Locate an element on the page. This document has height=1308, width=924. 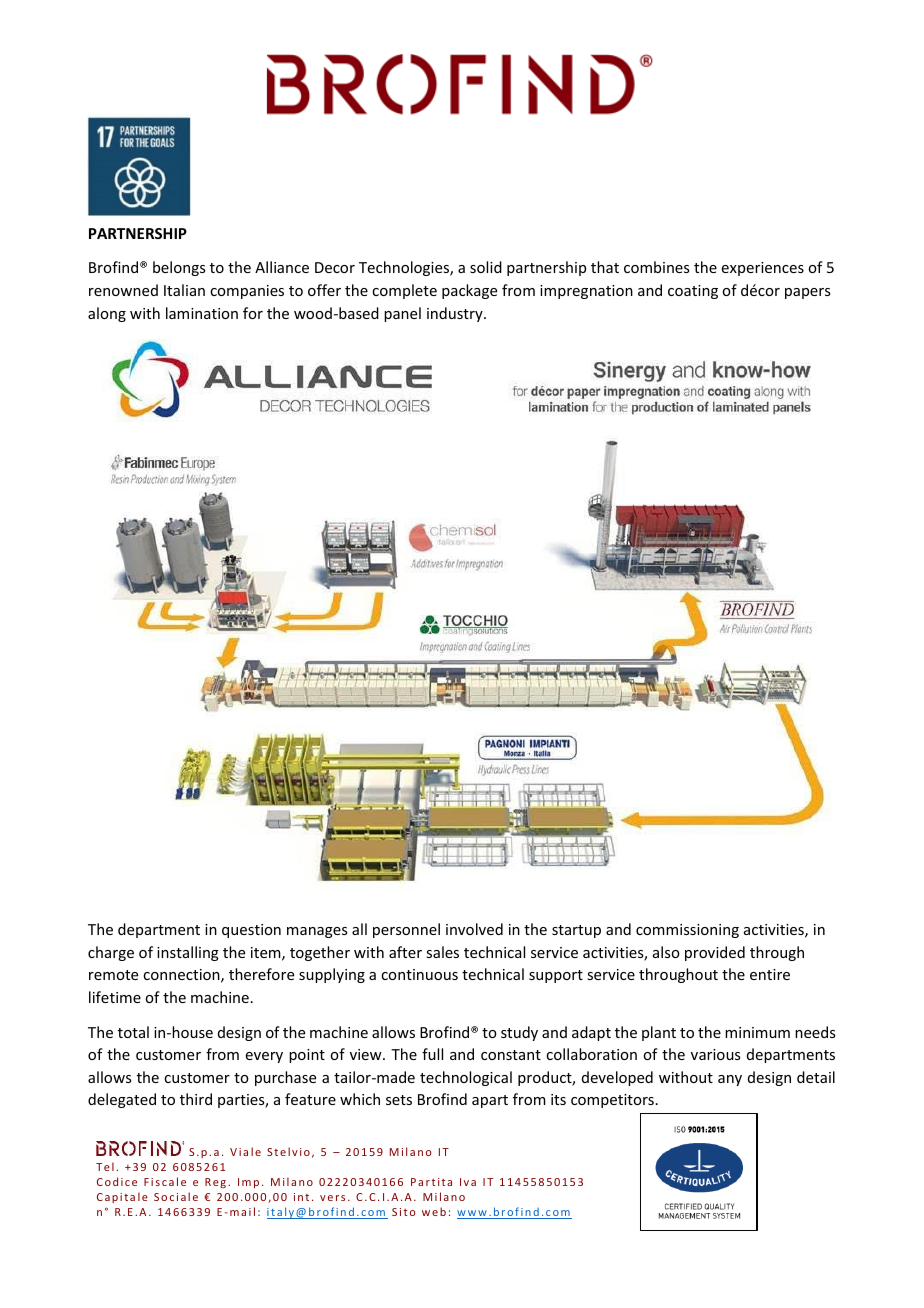
provided is located at coordinates (715, 953).
